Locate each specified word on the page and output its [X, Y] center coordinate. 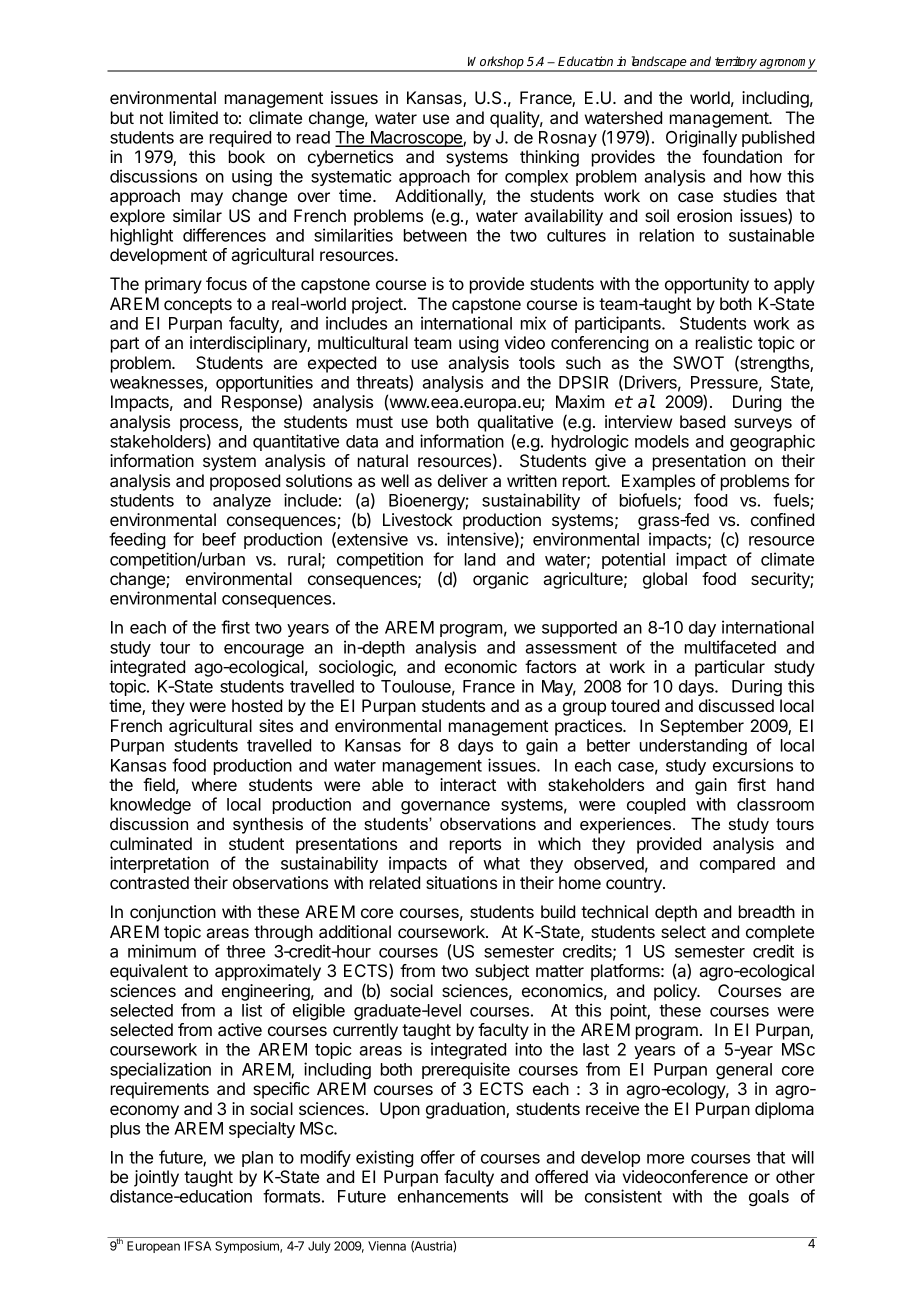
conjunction [173, 913]
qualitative [515, 423]
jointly [156, 1178]
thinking [549, 158]
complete [780, 933]
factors [550, 666]
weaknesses [157, 383]
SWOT [698, 362]
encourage [264, 650]
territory [736, 63]
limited [194, 117]
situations [461, 882]
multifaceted [730, 647]
